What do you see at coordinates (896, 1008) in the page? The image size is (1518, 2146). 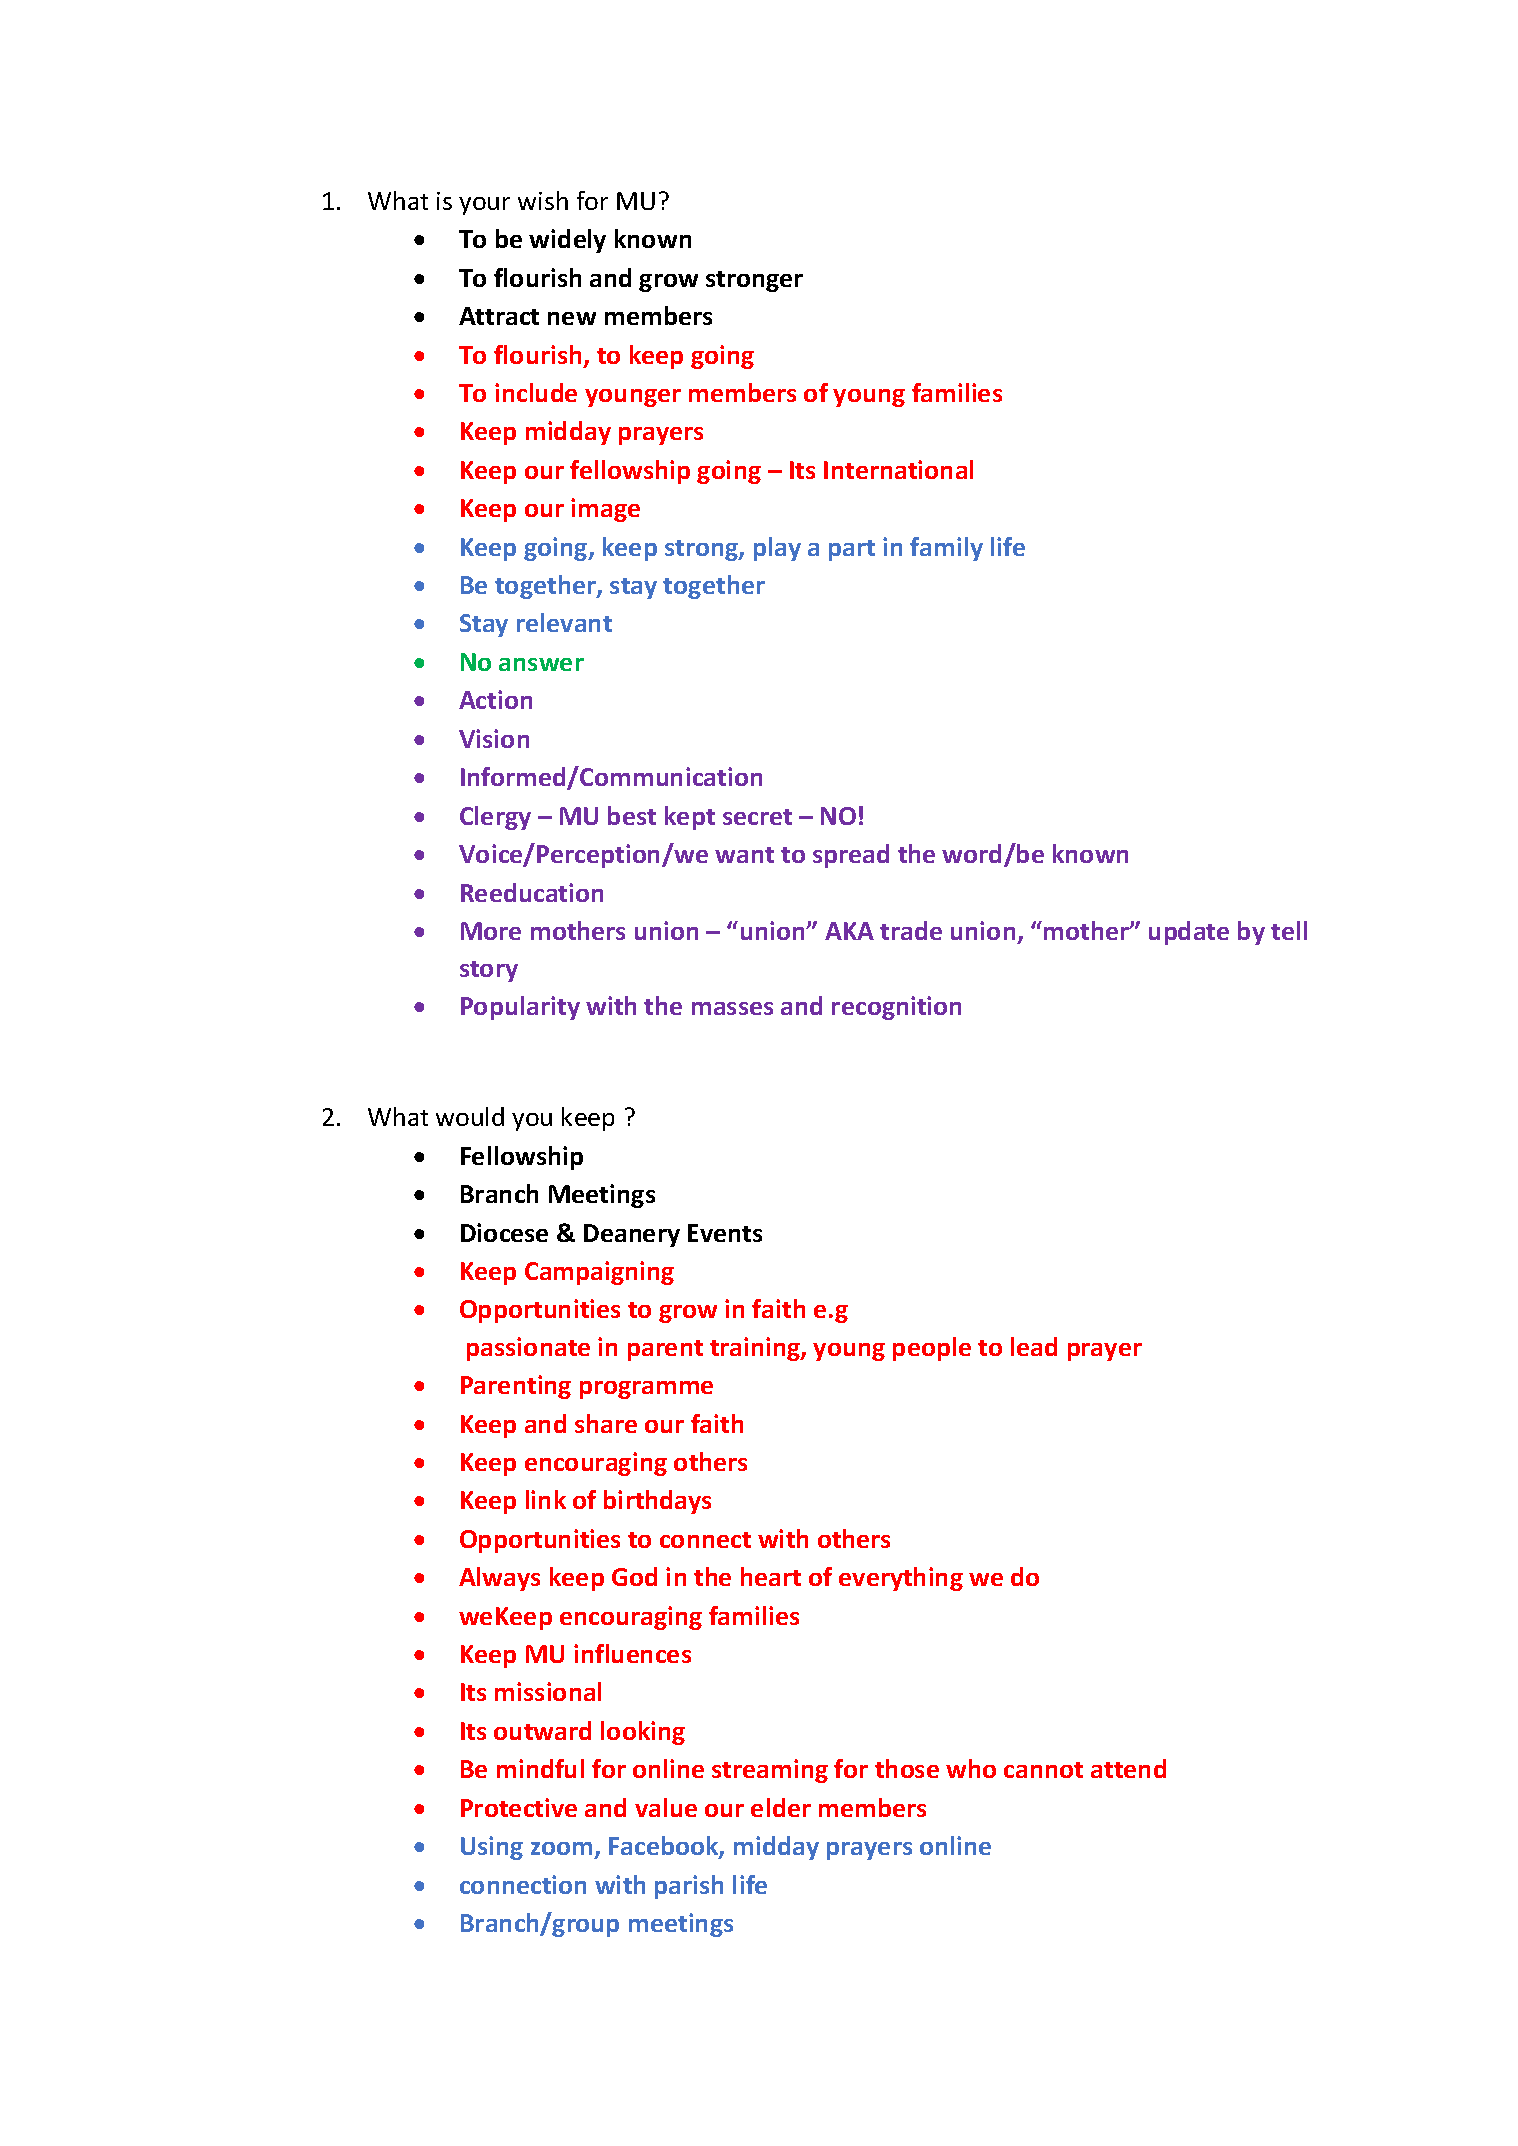 I see `recognition` at bounding box center [896, 1008].
